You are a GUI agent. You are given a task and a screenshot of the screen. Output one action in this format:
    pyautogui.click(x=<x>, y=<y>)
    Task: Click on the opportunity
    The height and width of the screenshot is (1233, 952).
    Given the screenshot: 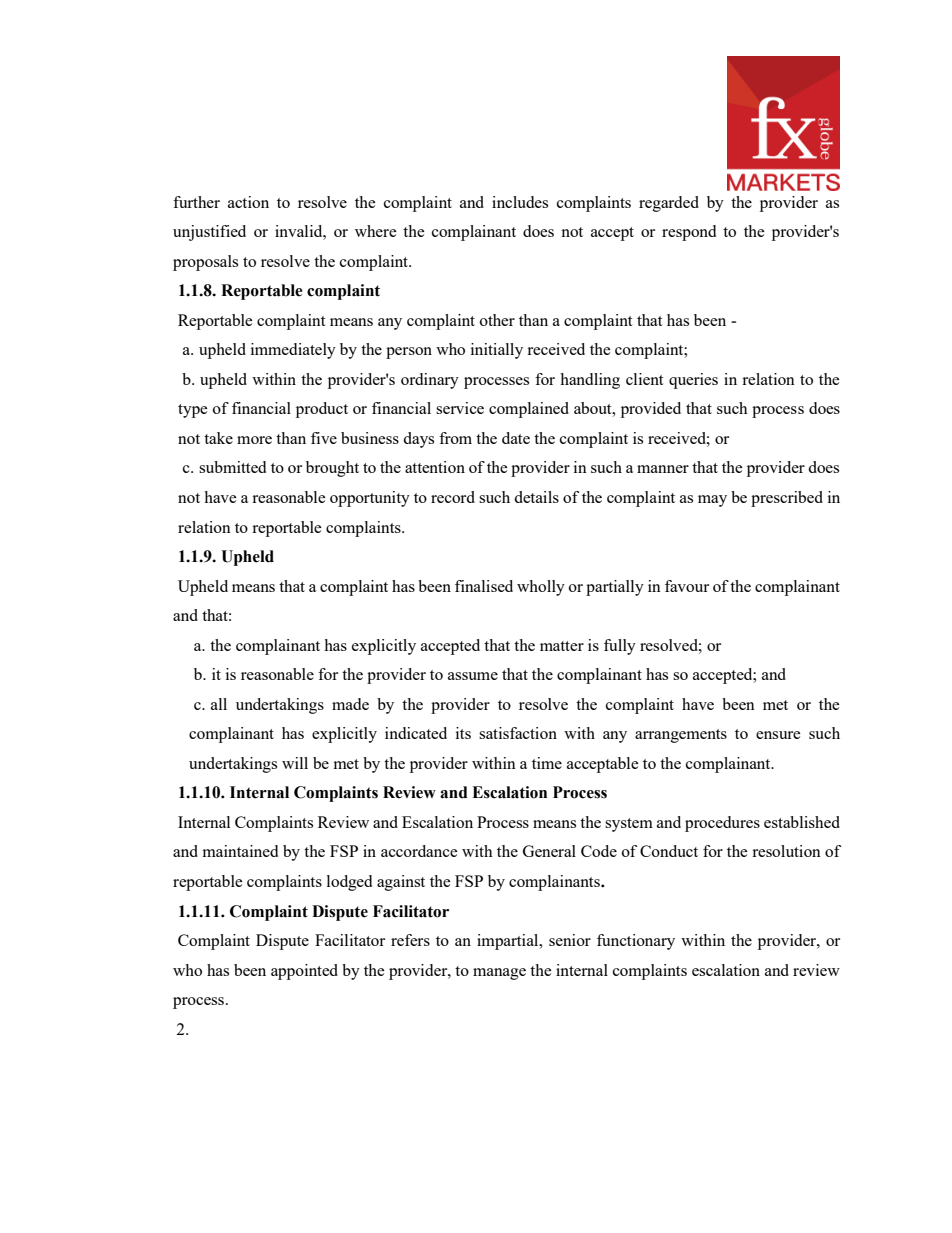 What is the action you would take?
    pyautogui.click(x=370, y=499)
